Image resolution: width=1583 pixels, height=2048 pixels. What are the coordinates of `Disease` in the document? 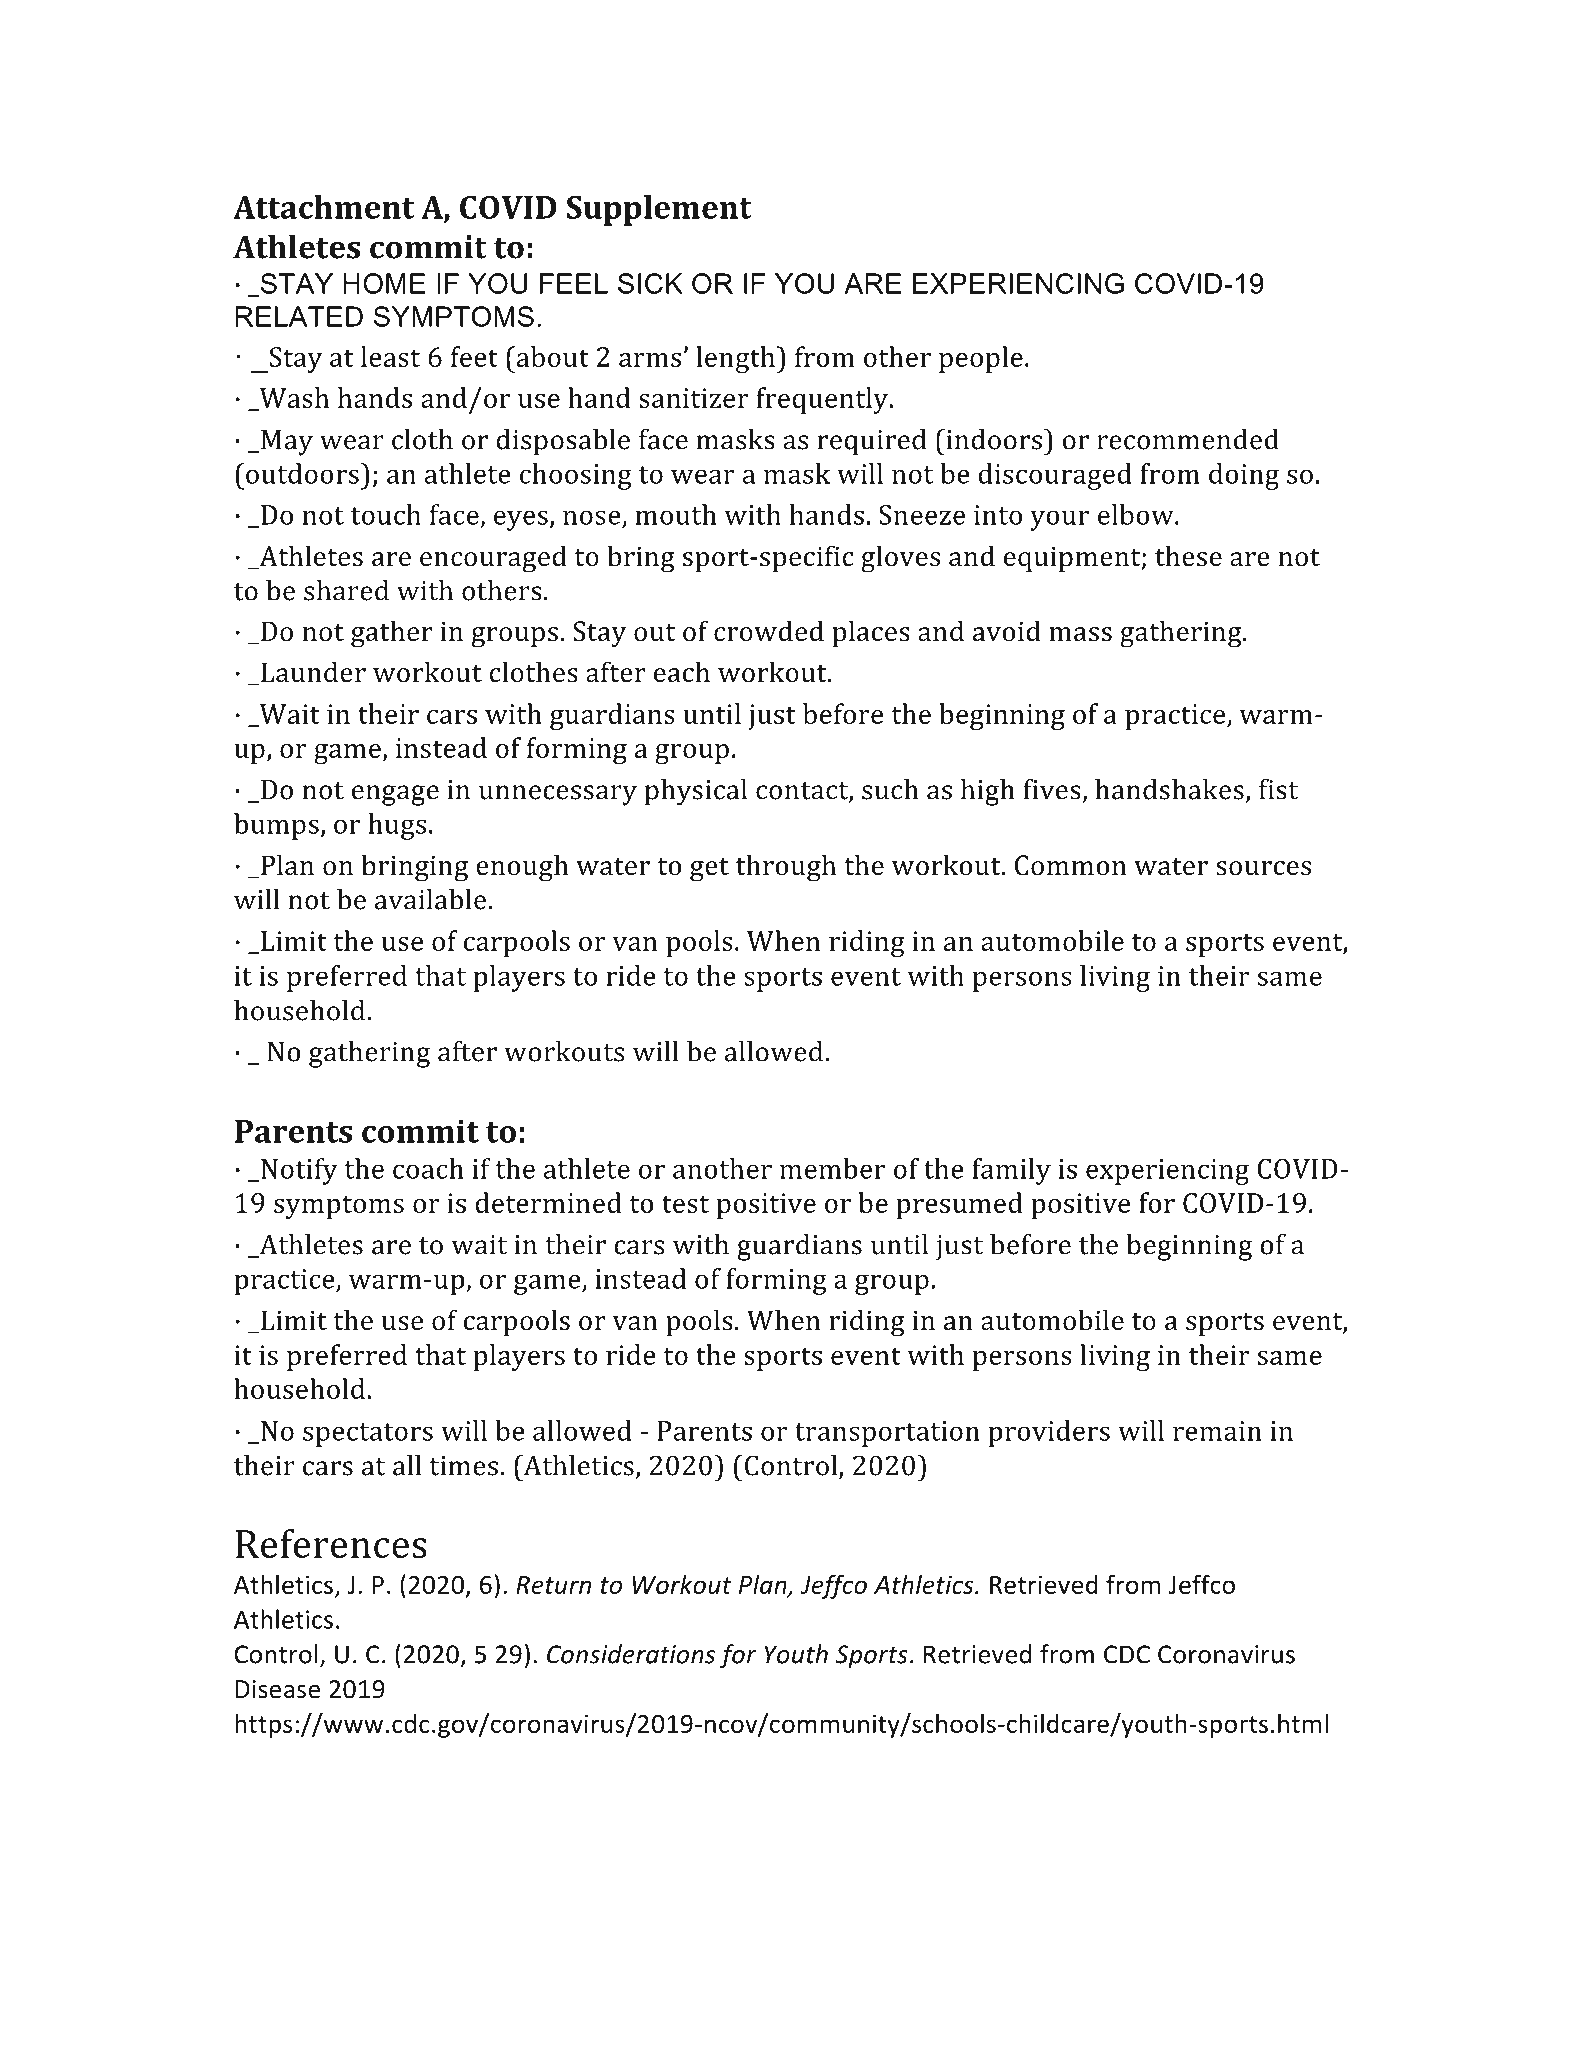 It's located at (278, 1689).
